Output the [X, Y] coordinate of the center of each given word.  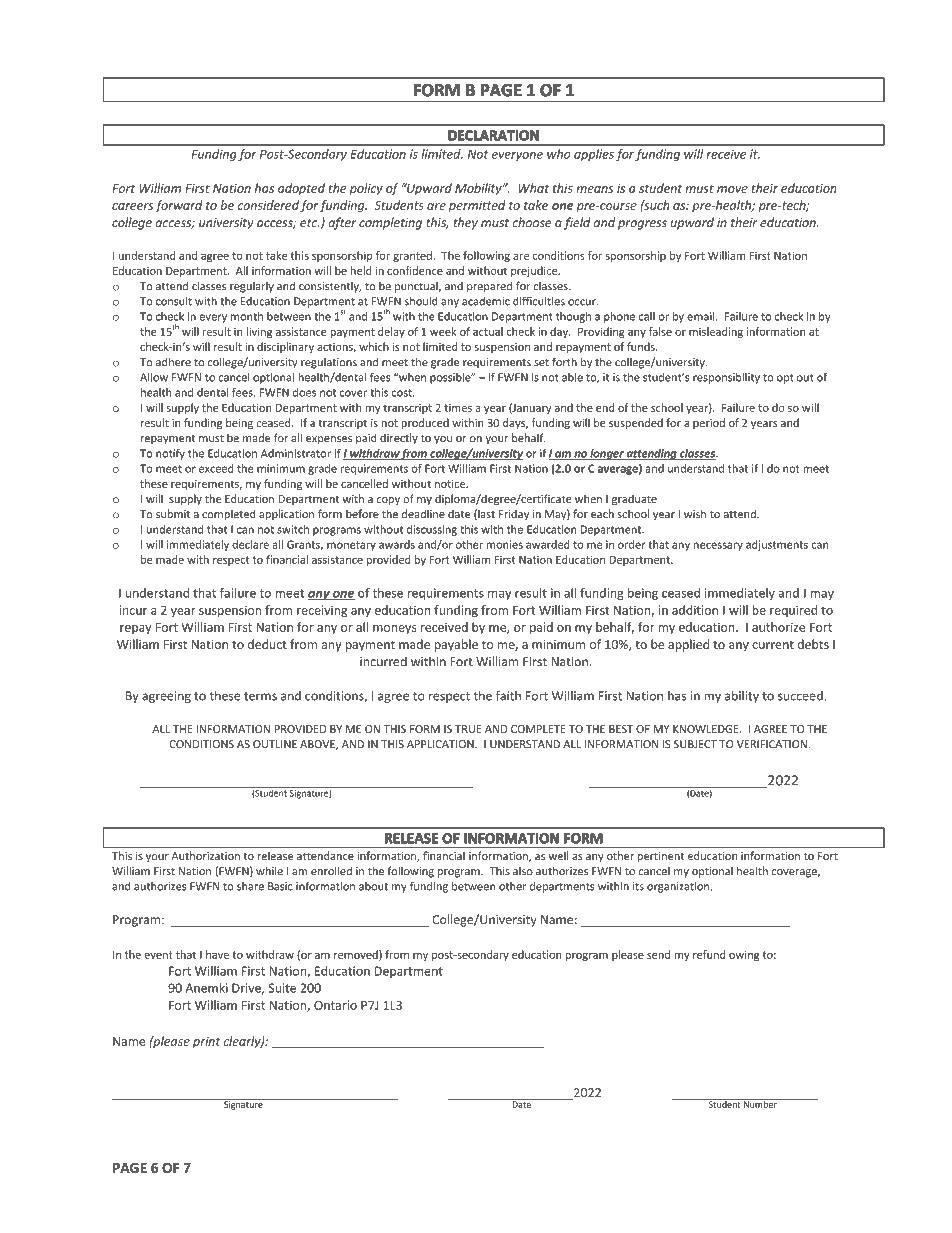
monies [505, 544]
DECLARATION [493, 135]
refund [709, 954]
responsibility [726, 378]
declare [250, 544]
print [206, 1042]
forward [179, 206]
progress [642, 225]
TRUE [468, 729]
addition [695, 610]
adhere [173, 362]
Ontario [335, 1005]
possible [451, 378]
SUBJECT [695, 744]
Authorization [206, 855]
